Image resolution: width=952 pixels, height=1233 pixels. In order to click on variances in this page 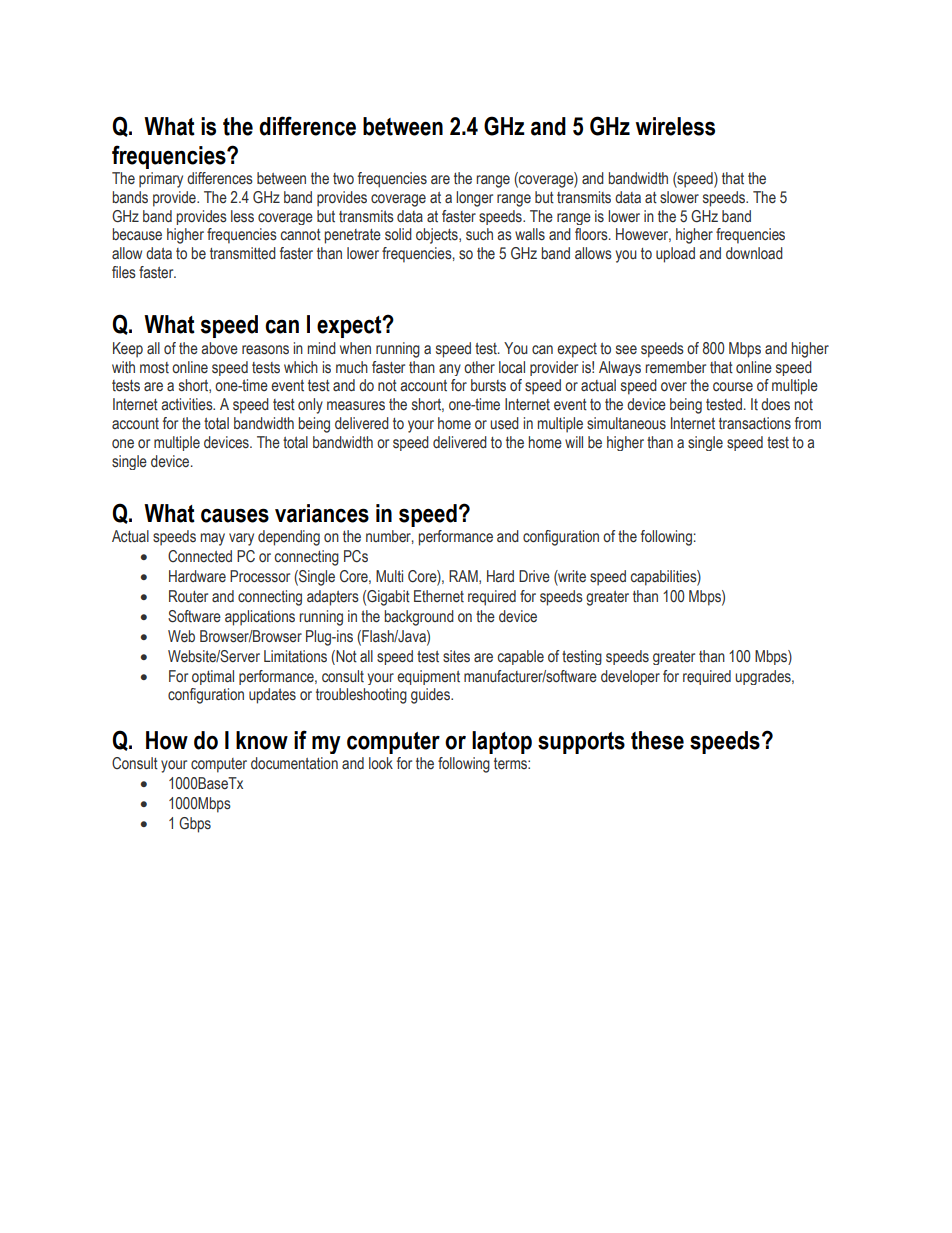, I will do `click(322, 513)`.
